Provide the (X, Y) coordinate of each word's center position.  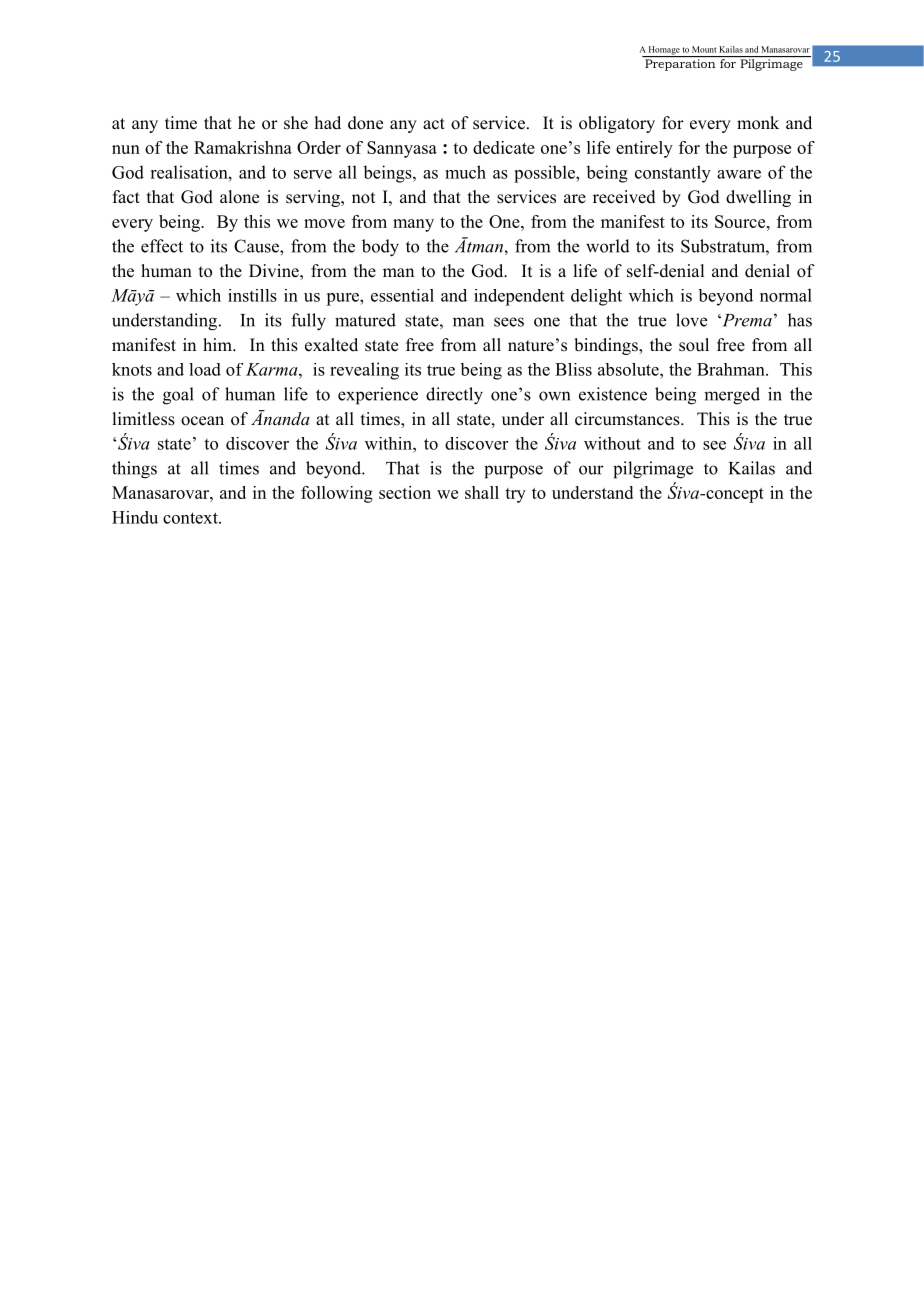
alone (239, 197)
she (296, 123)
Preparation (680, 65)
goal (178, 396)
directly (454, 396)
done (365, 123)
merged (732, 396)
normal (786, 295)
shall (482, 492)
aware (739, 174)
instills (252, 295)
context (191, 518)
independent (519, 297)
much (465, 172)
